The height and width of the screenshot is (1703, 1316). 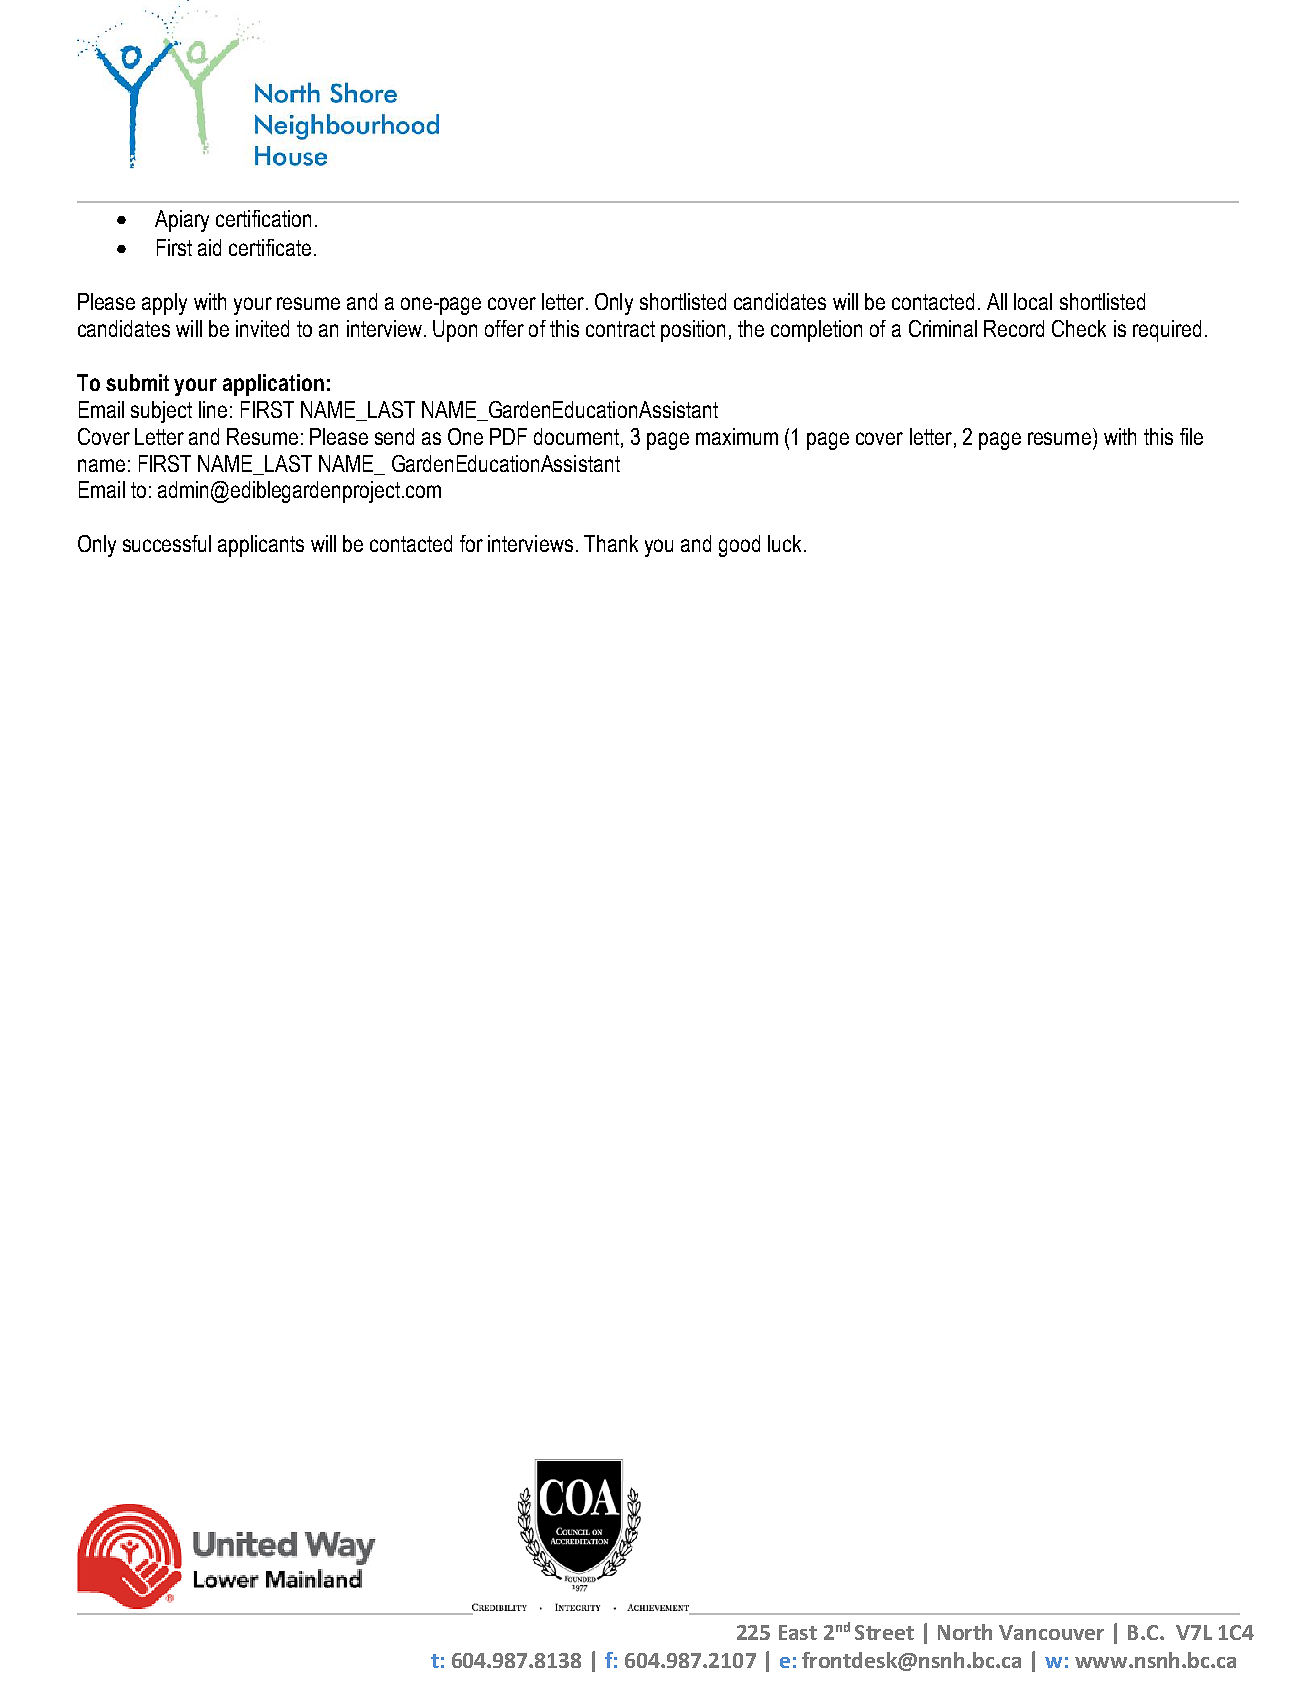 What do you see at coordinates (270, 247) in the screenshot?
I see `certificate` at bounding box center [270, 247].
